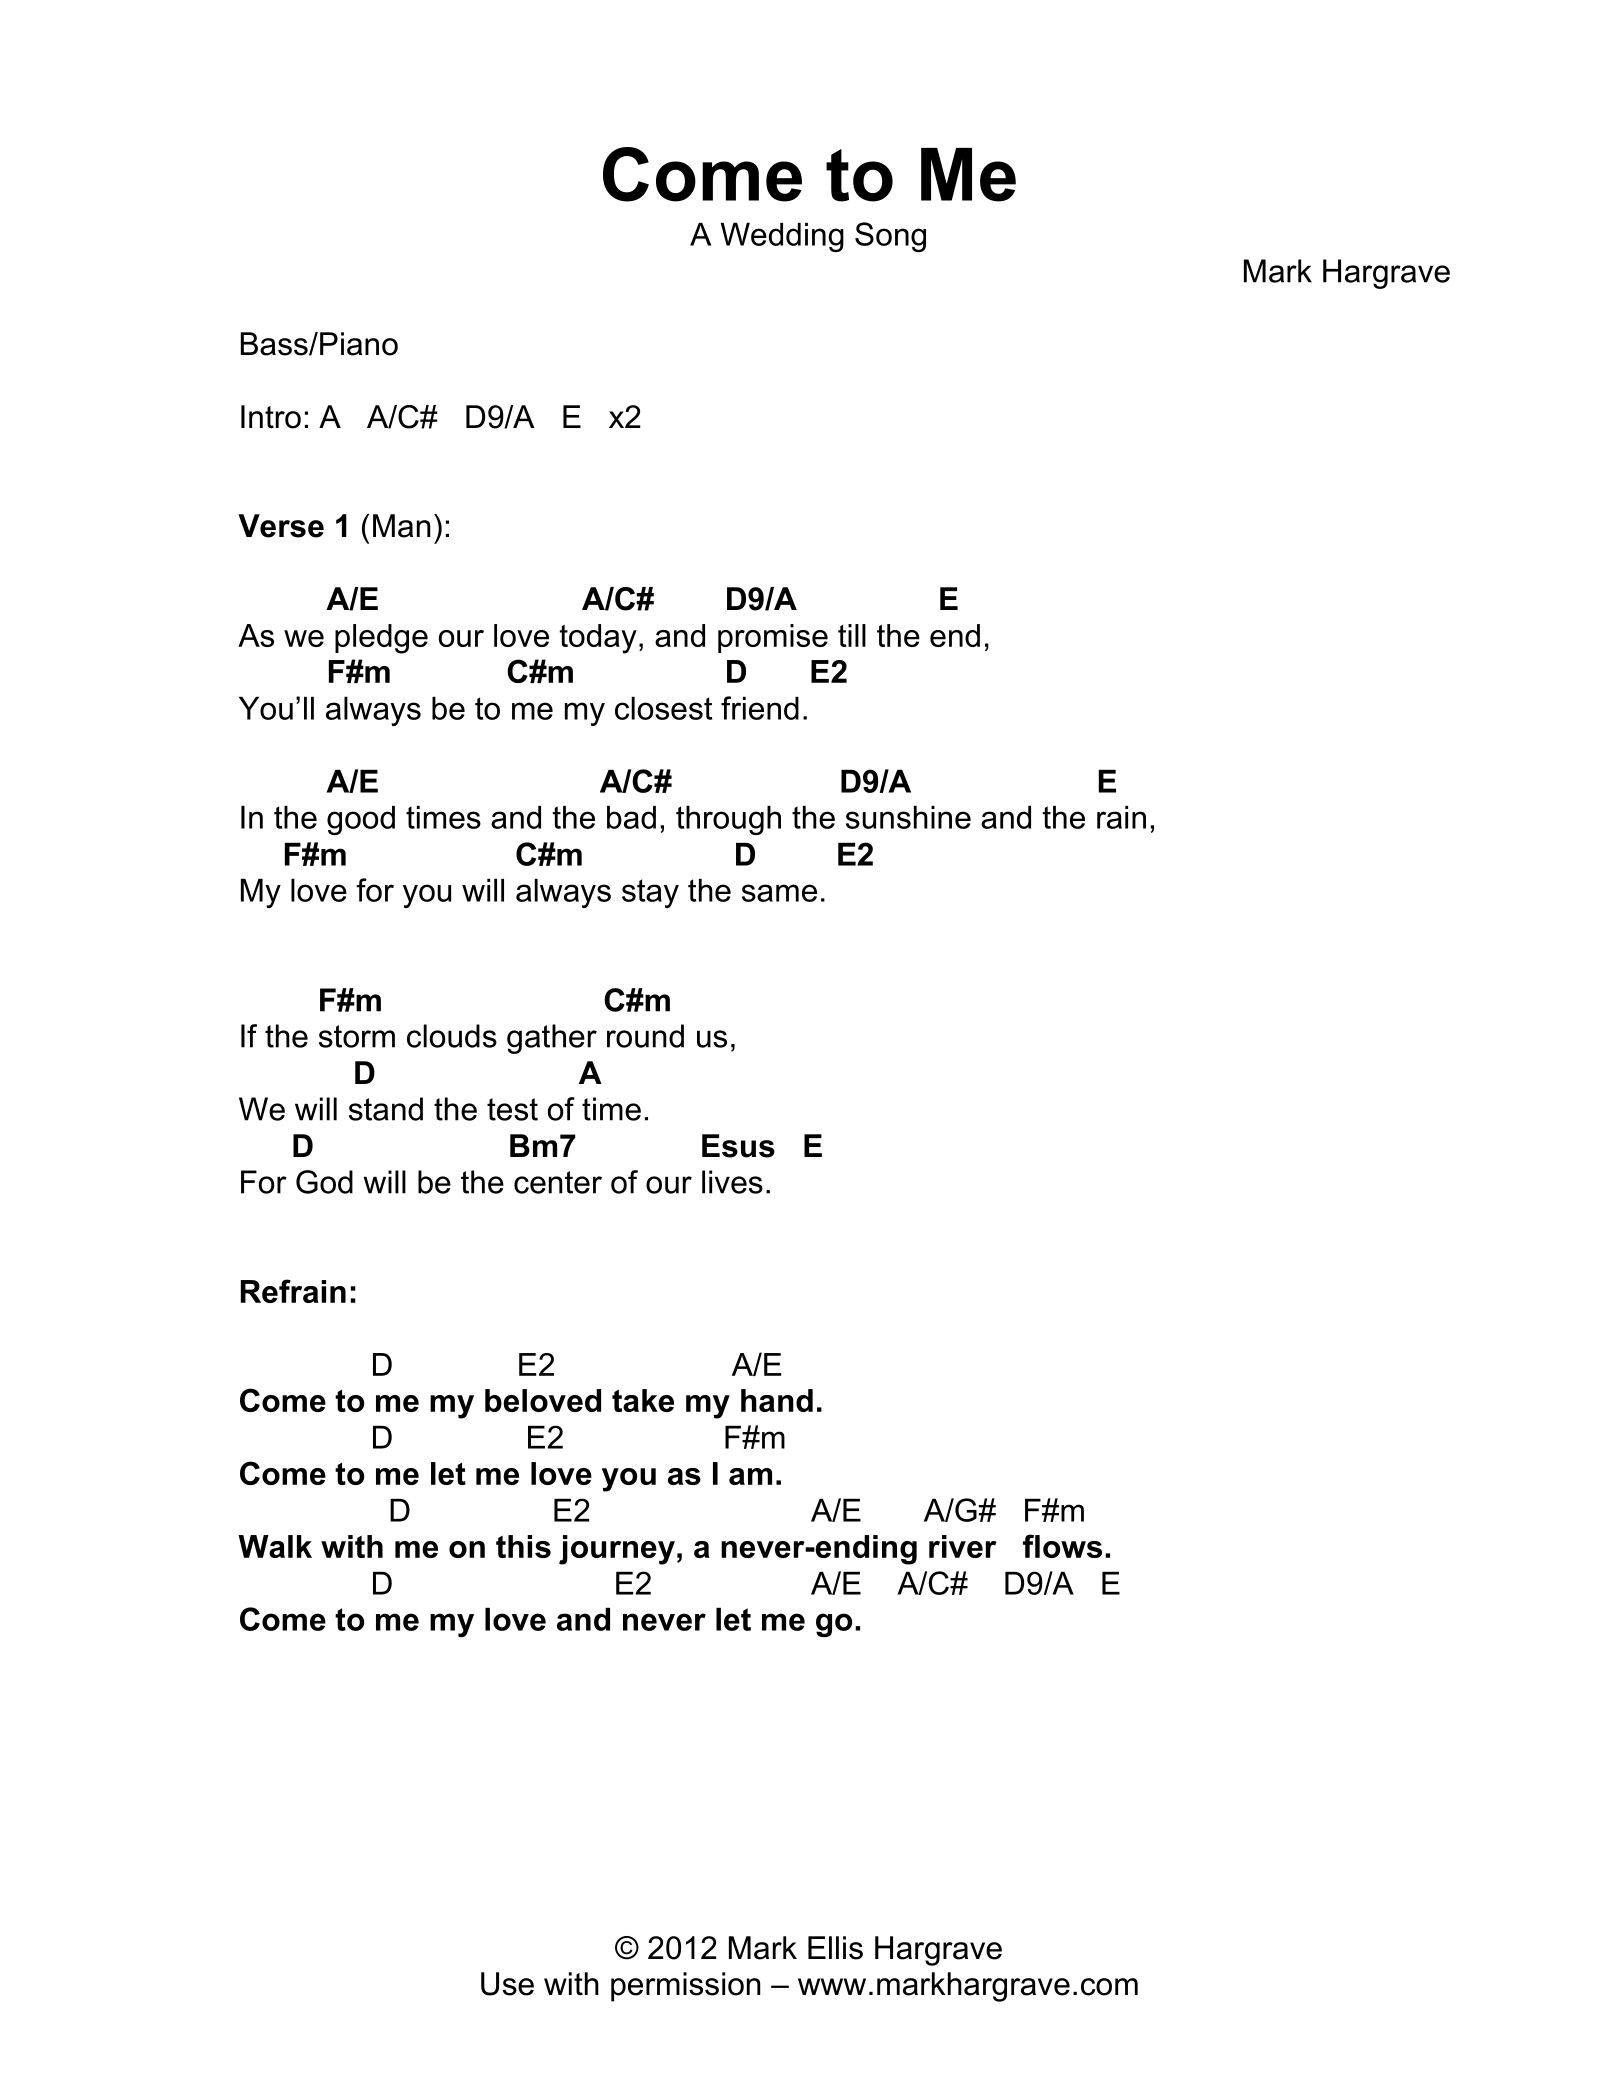 This image has height=2092, width=1617. What do you see at coordinates (507, 1984) in the image?
I see `Use` at bounding box center [507, 1984].
